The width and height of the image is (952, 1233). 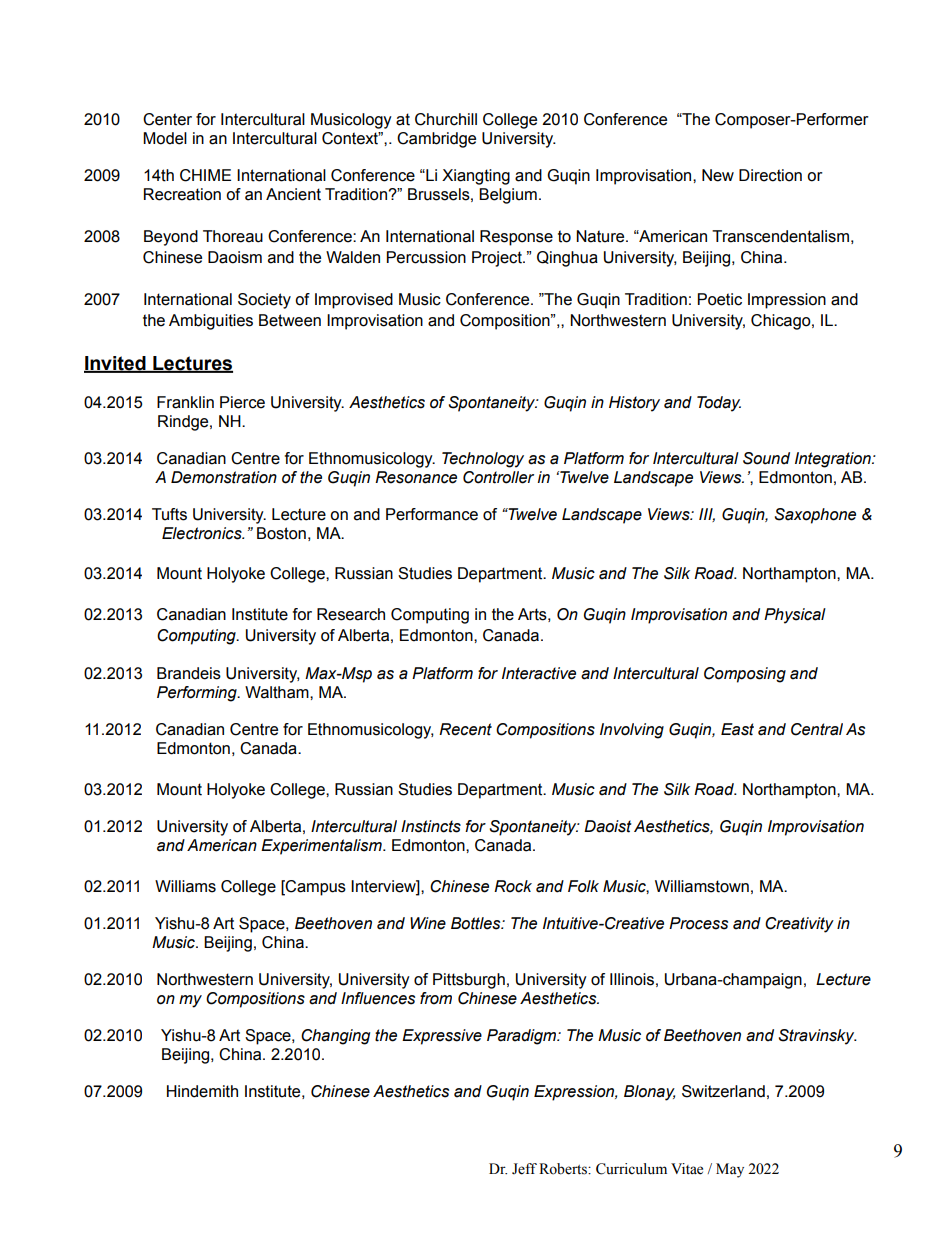 I want to click on May, so click(x=730, y=1170).
